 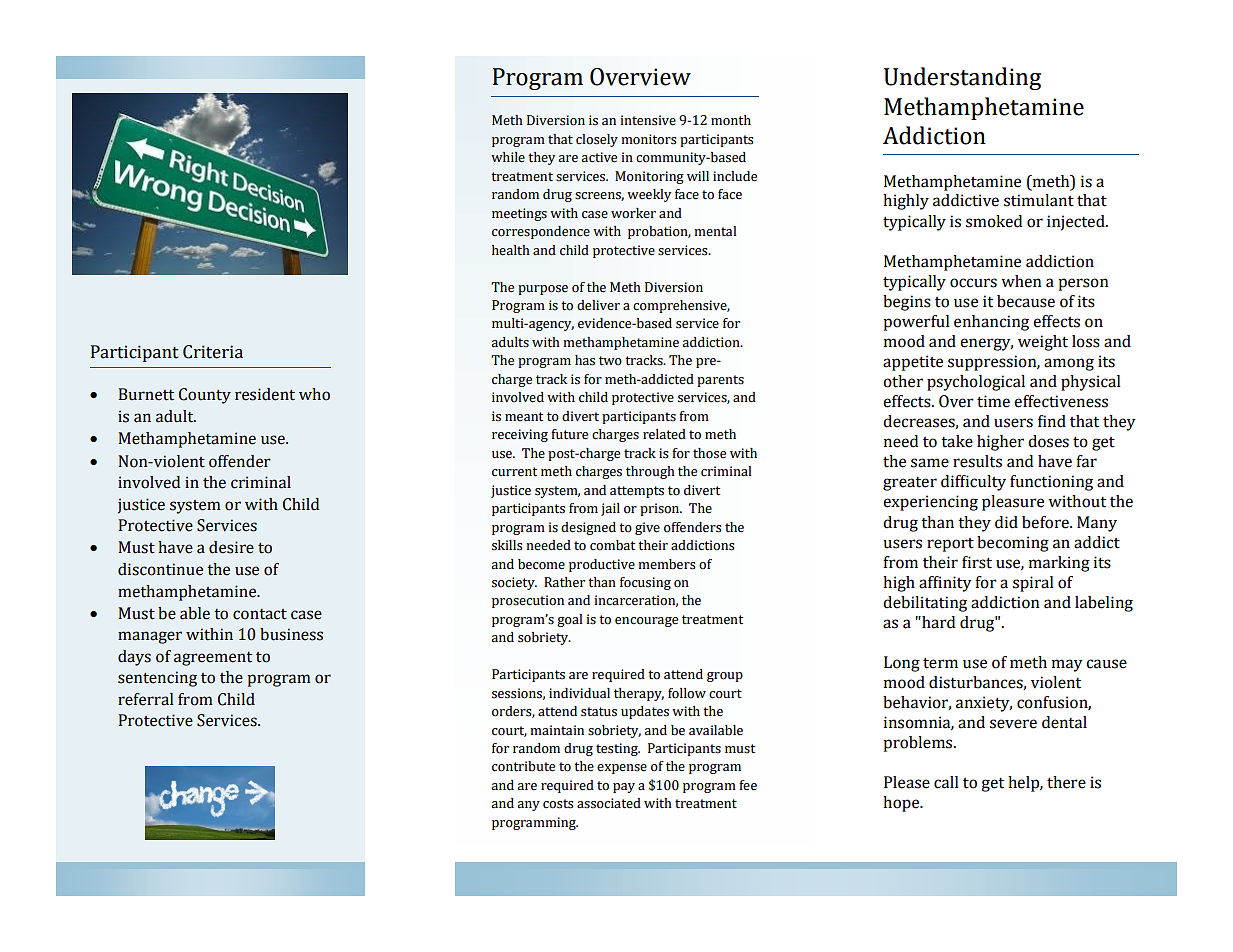 What do you see at coordinates (973, 283) in the document?
I see `occurs` at bounding box center [973, 283].
